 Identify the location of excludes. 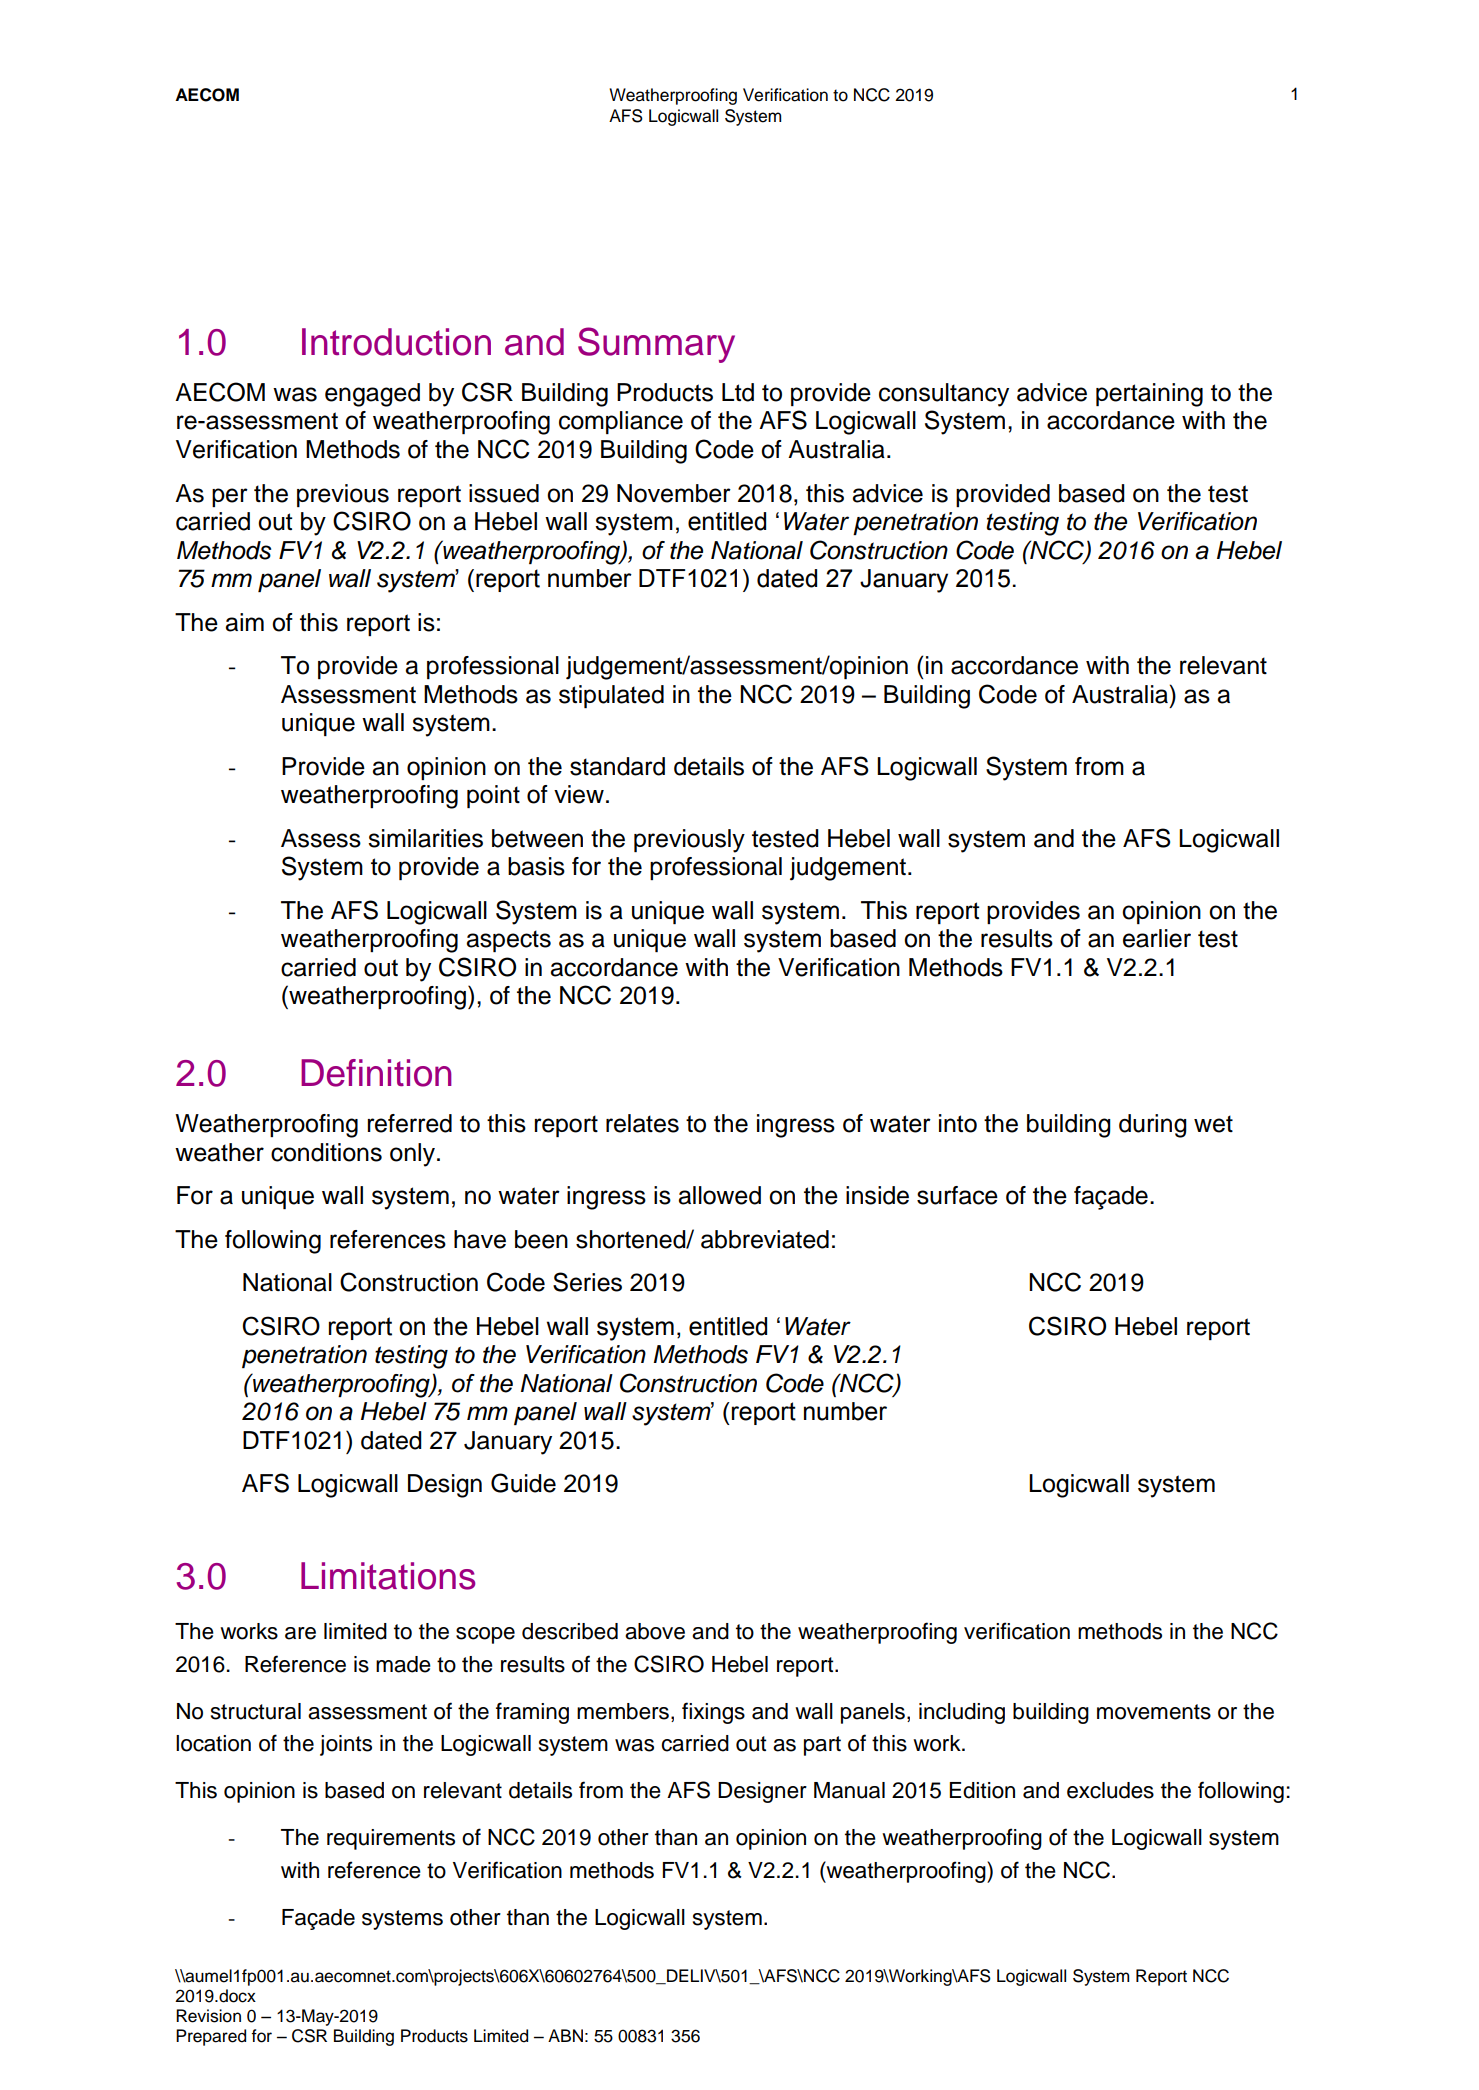
(1110, 1790).
